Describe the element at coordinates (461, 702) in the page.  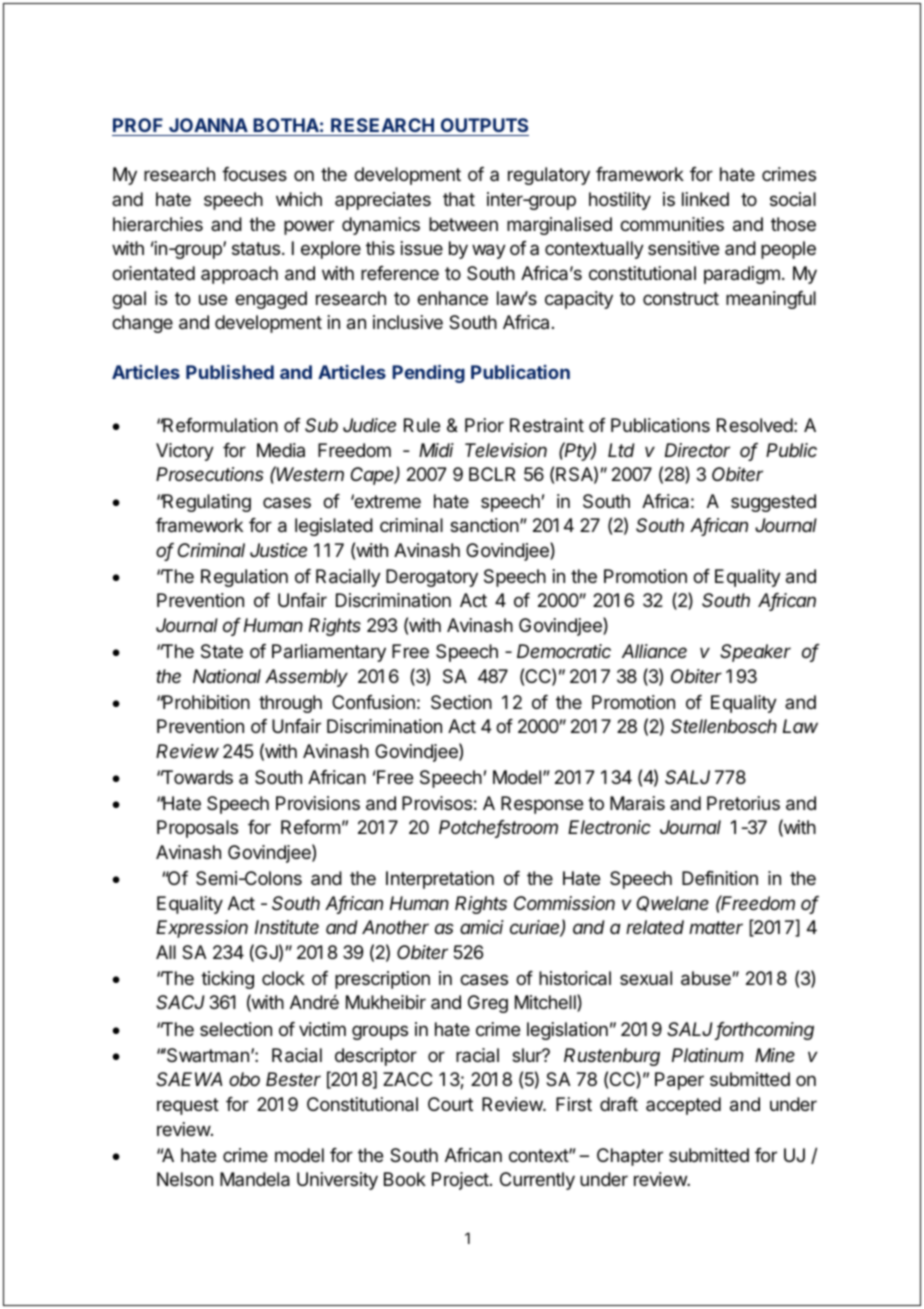
I see `Section` at that location.
